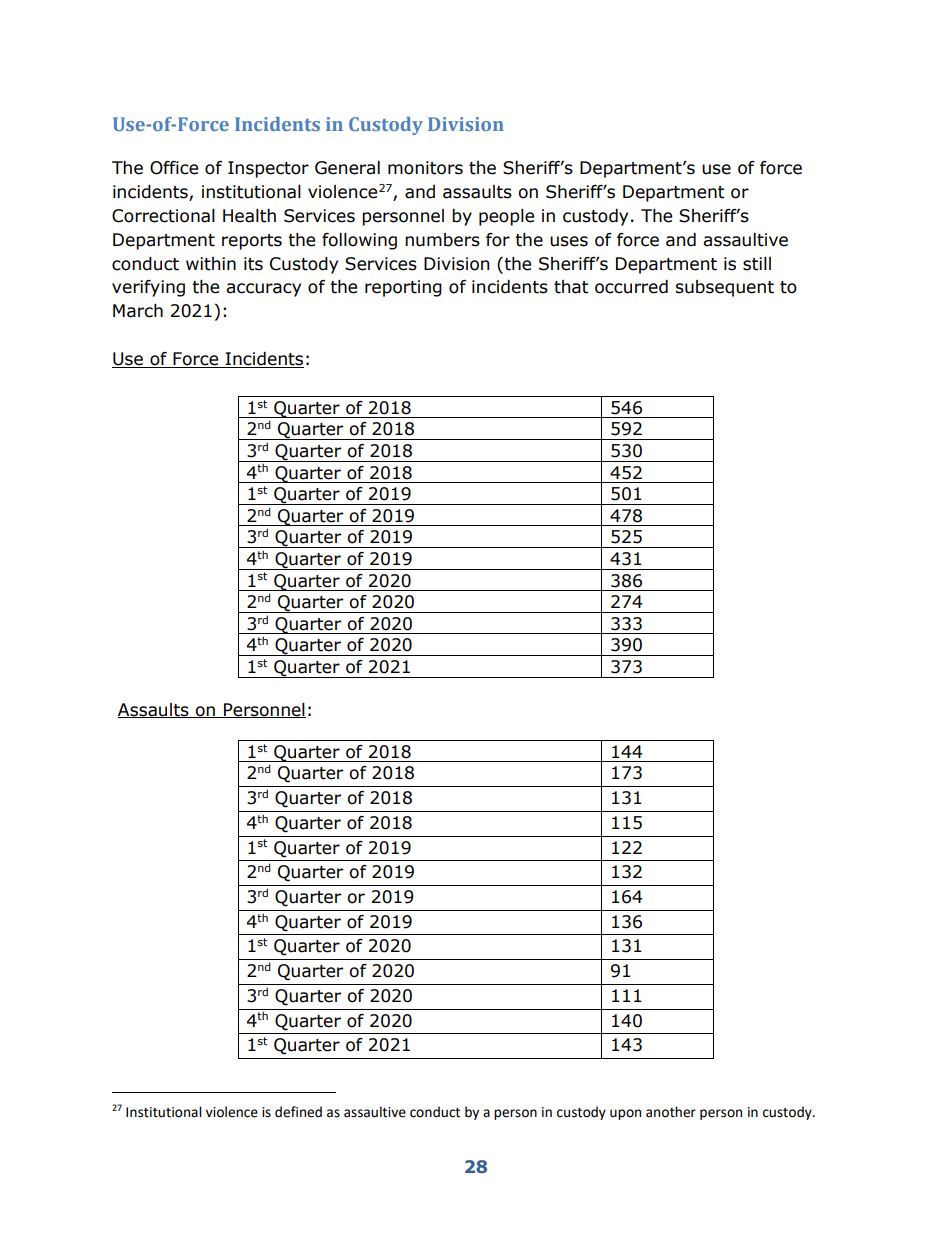 This screenshot has height=1233, width=952. Describe the element at coordinates (425, 168) in the screenshot. I see `monitors` at that location.
